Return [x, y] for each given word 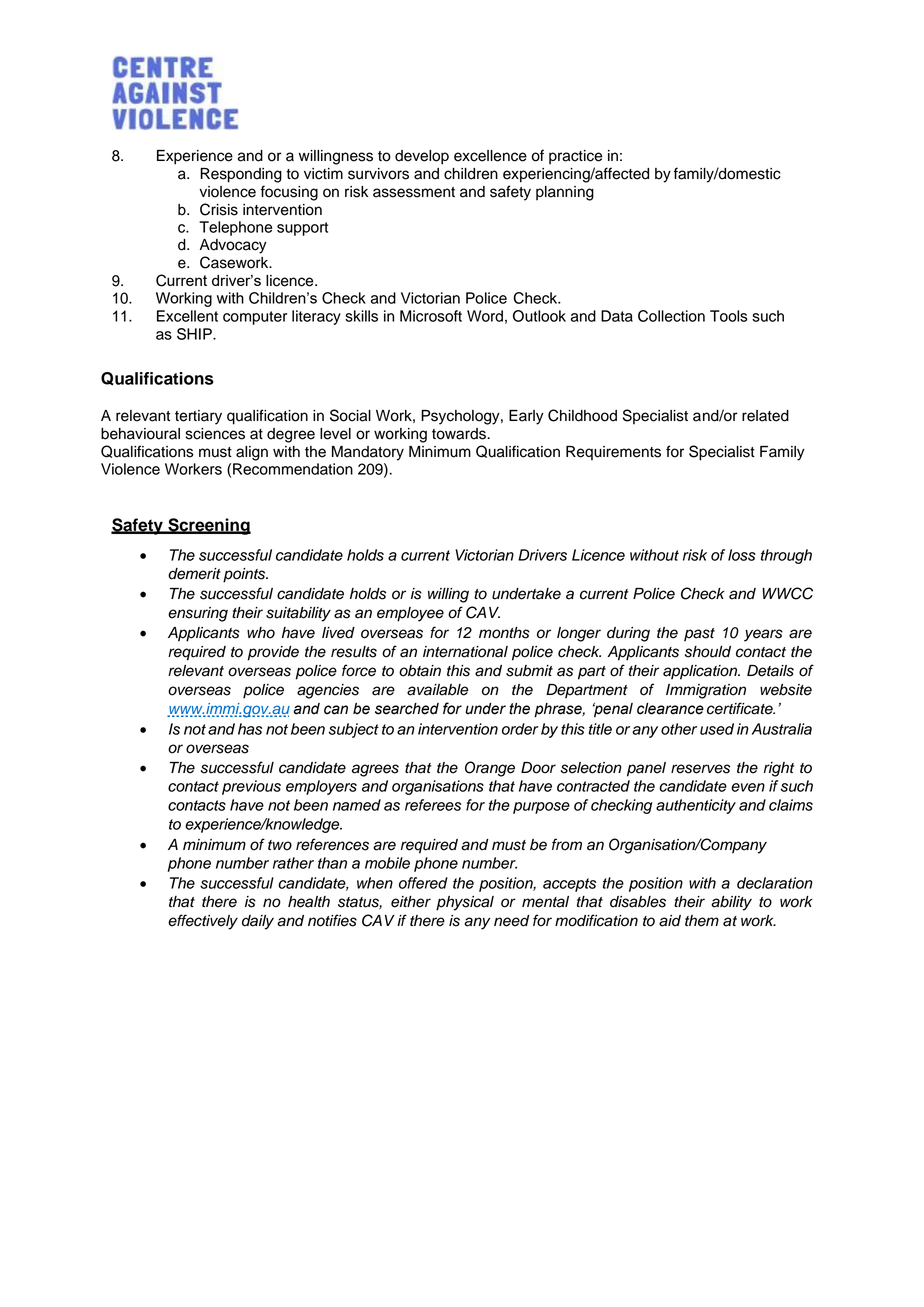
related [765, 416]
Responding [241, 175]
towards [460, 434]
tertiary [198, 417]
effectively [203, 922]
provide [273, 653]
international [465, 652]
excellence [490, 156]
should [708, 652]
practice [575, 157]
